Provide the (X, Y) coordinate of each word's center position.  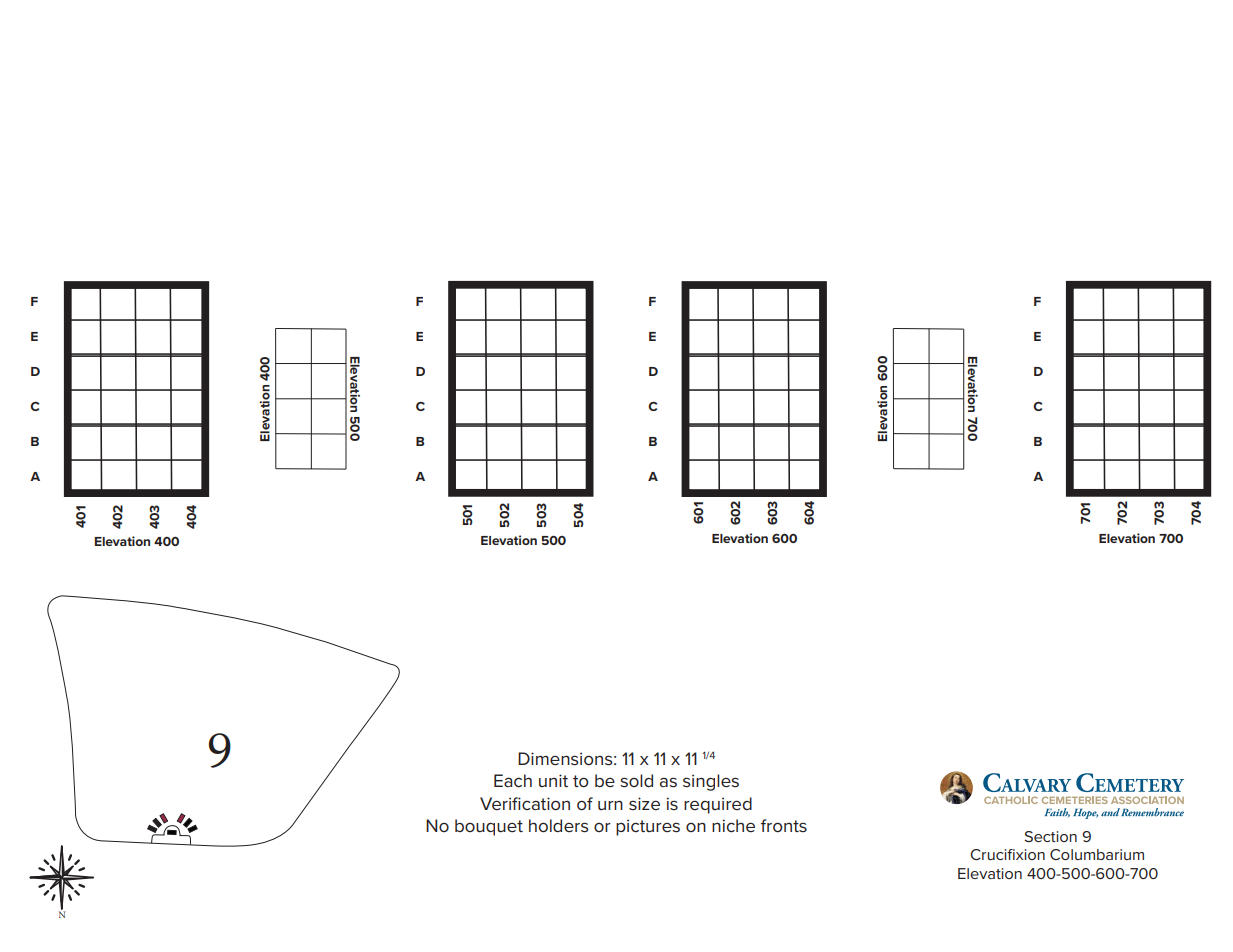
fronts (784, 825)
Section (1050, 836)
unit (553, 780)
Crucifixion (1007, 854)
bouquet (489, 827)
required (718, 805)
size (644, 803)
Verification (525, 803)
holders (559, 826)
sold (636, 781)
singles (711, 782)
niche (733, 825)
